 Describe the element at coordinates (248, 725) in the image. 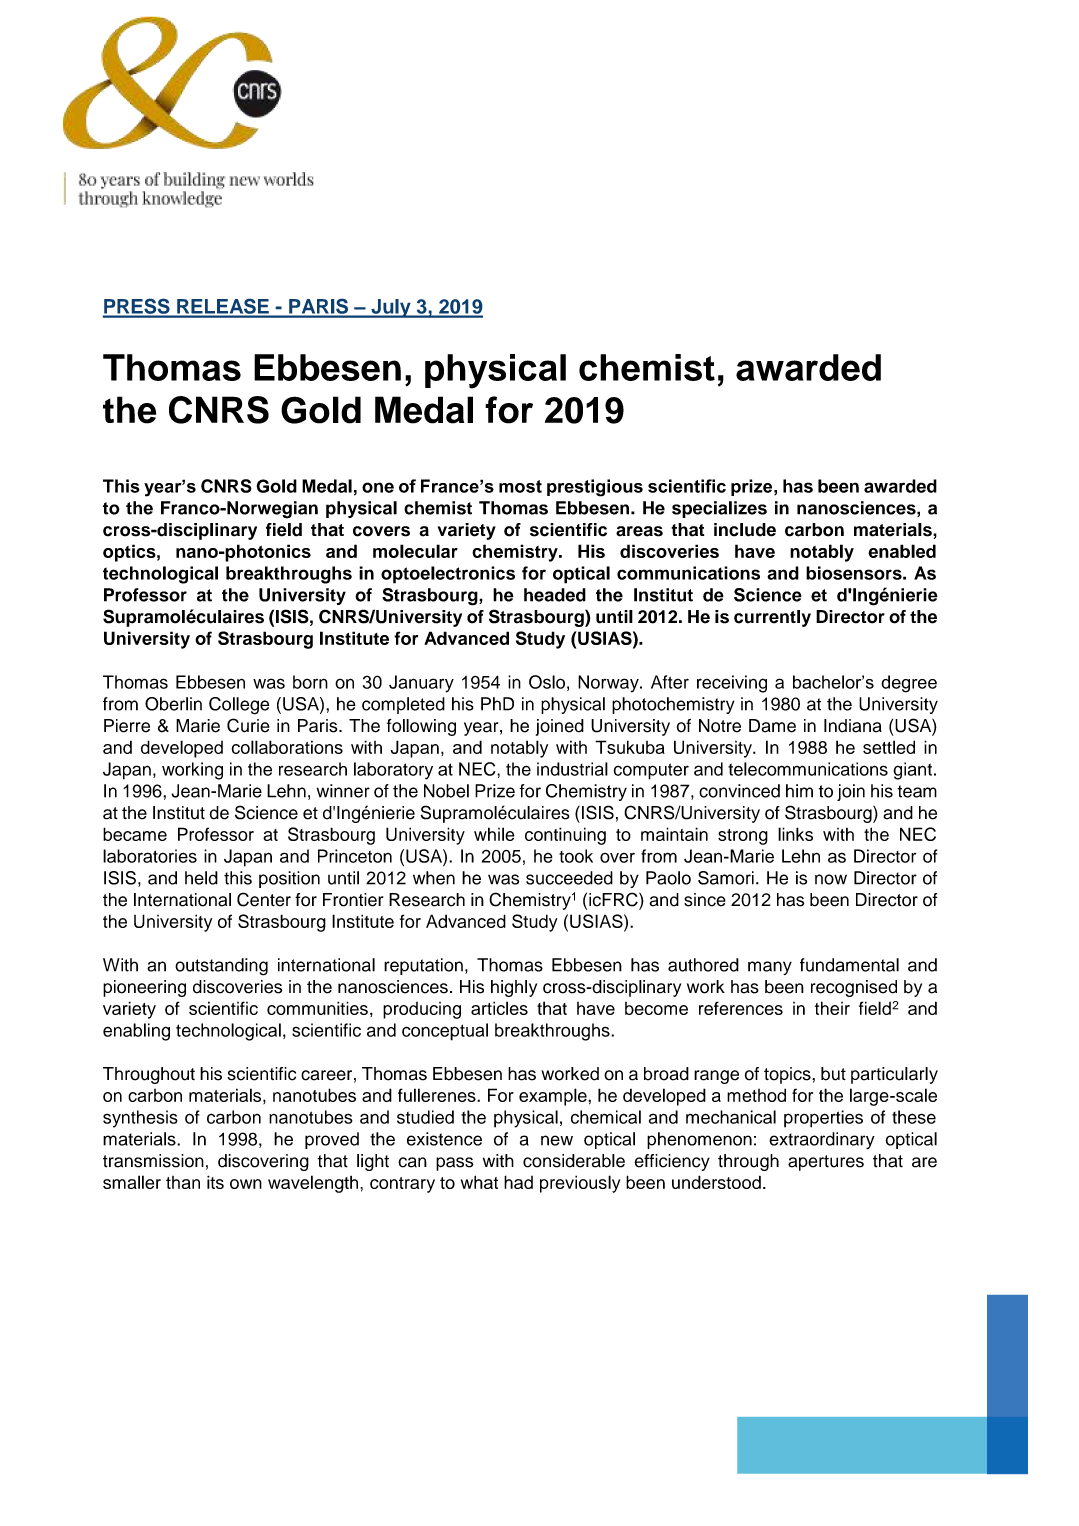

I see `Curie` at that location.
